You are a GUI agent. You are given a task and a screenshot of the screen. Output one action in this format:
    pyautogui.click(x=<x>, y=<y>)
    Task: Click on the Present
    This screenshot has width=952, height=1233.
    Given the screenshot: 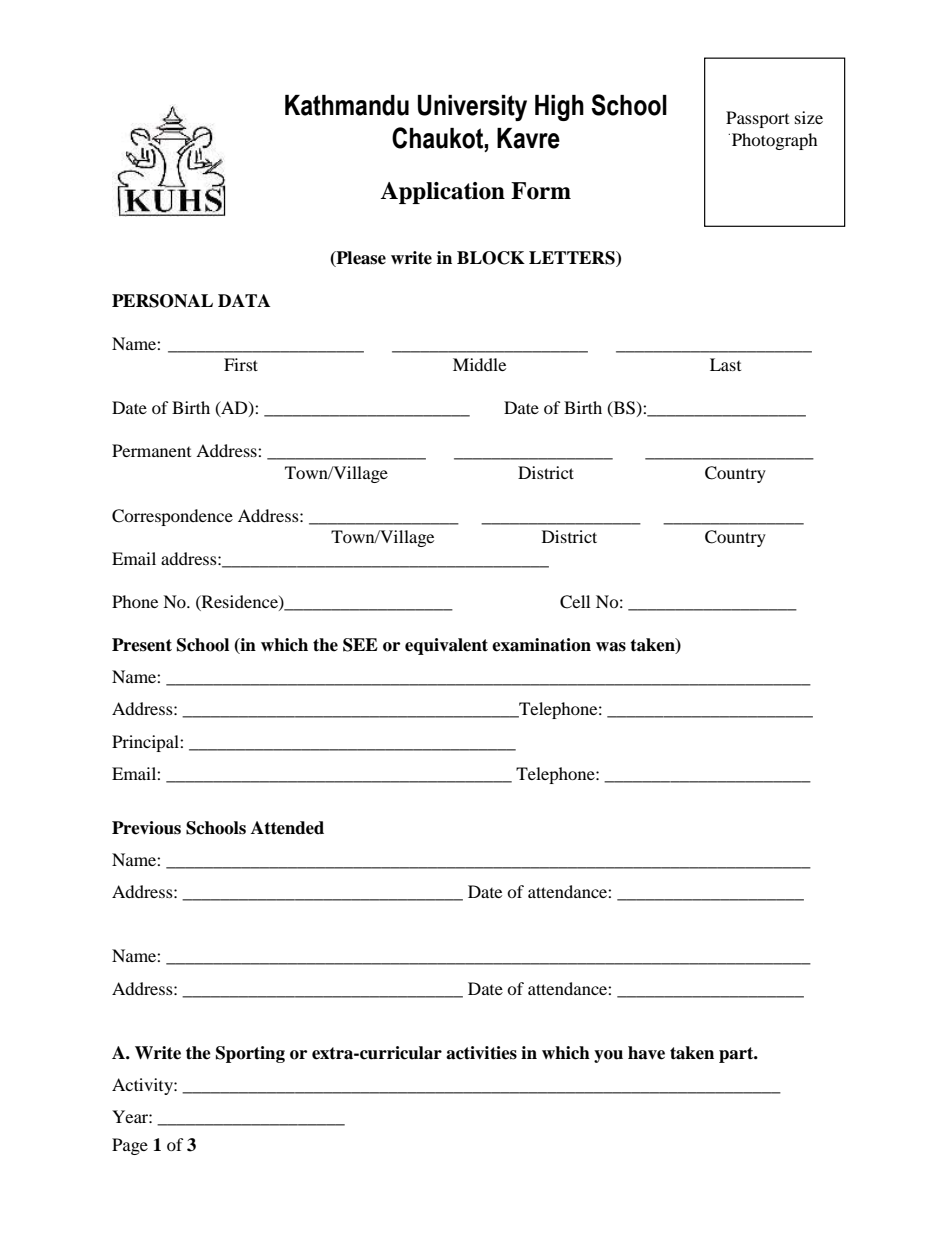 What is the action you would take?
    pyautogui.click(x=142, y=645)
